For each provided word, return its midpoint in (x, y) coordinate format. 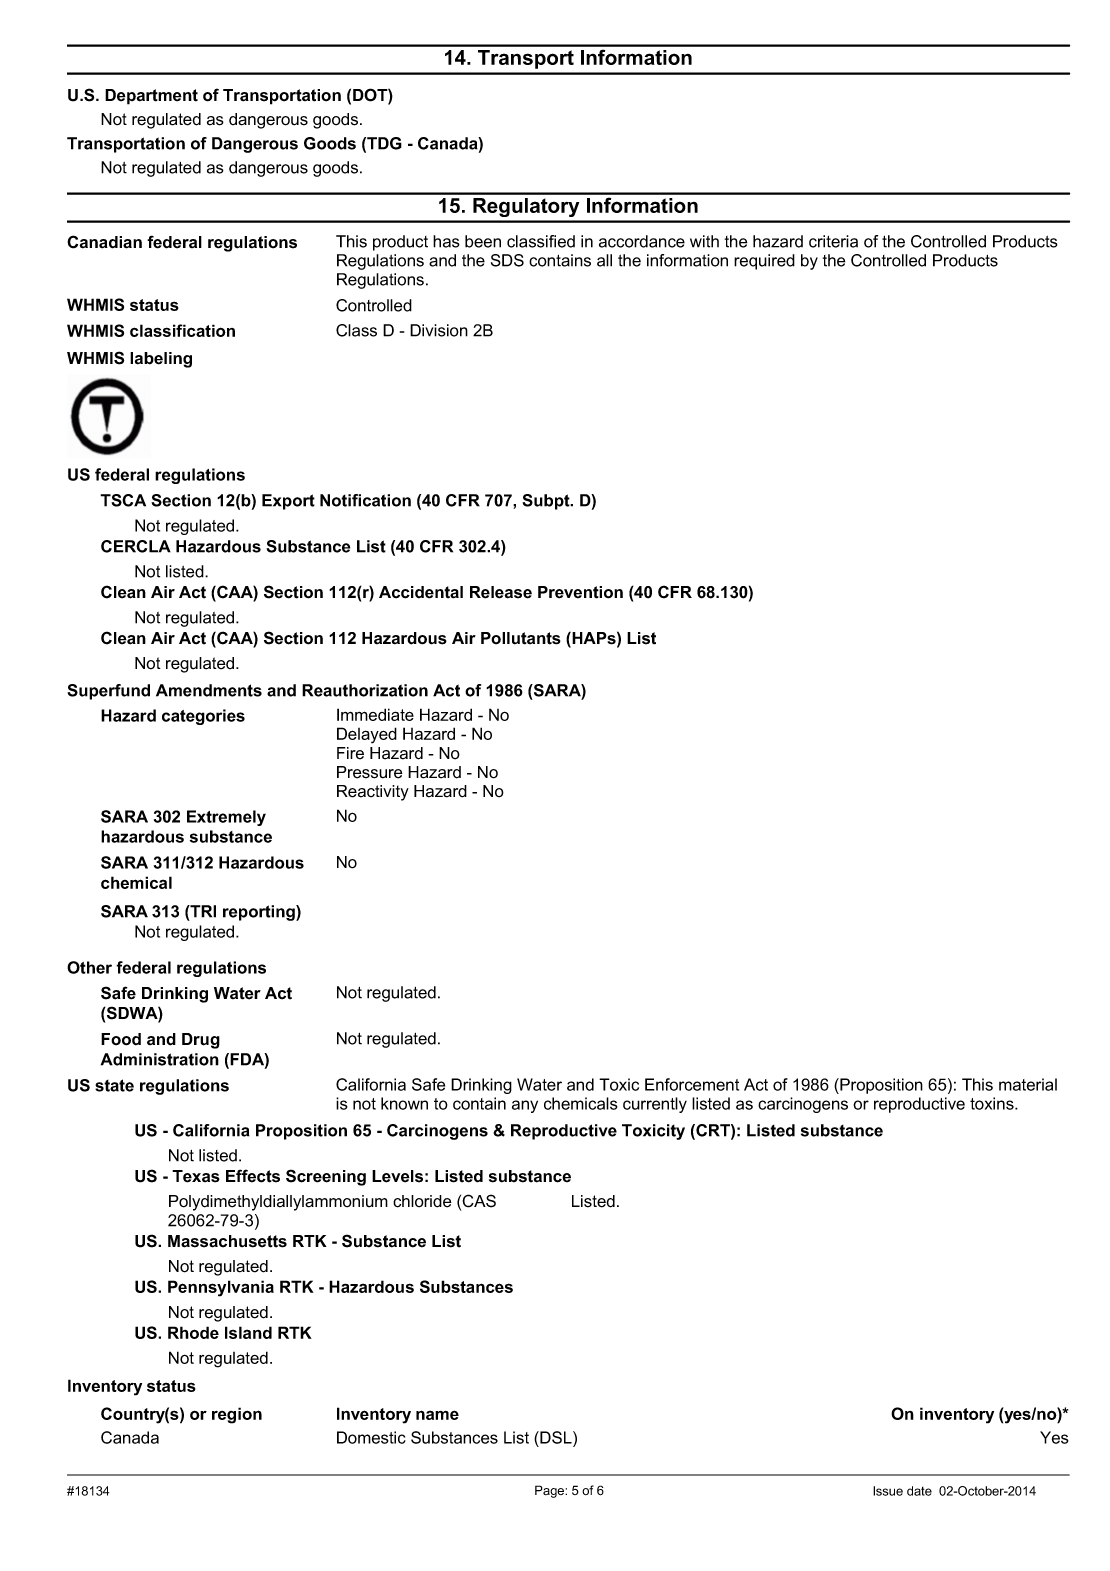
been (483, 241)
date (919, 1491)
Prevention (580, 592)
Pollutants (521, 638)
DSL (556, 1437)
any (525, 1106)
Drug (201, 1041)
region (237, 1415)
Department (151, 97)
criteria (833, 241)
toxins (993, 1103)
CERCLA (136, 546)
